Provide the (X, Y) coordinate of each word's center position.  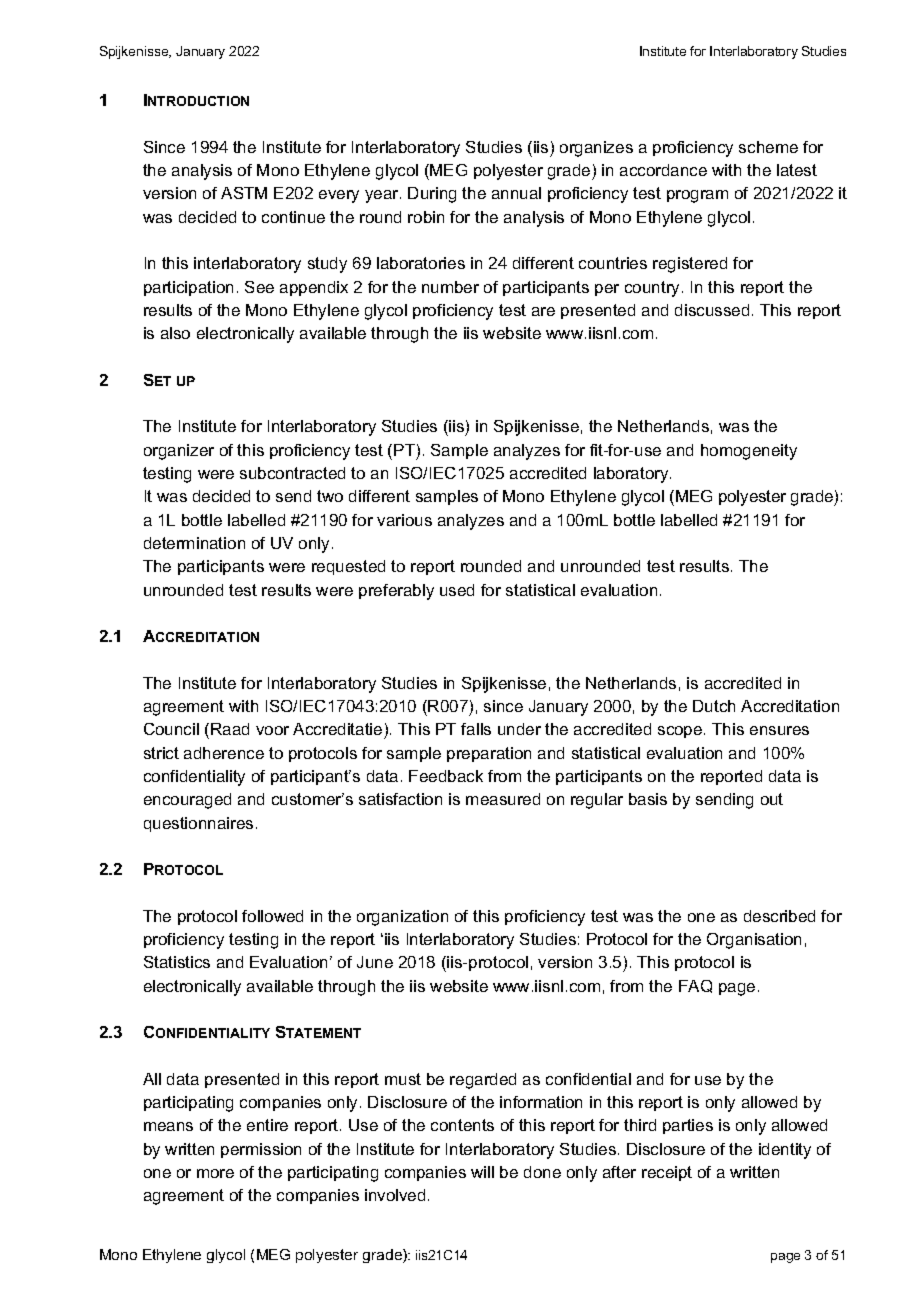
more (215, 1173)
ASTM (244, 193)
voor (272, 730)
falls (476, 729)
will (482, 1172)
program (697, 196)
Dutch (714, 706)
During (432, 195)
